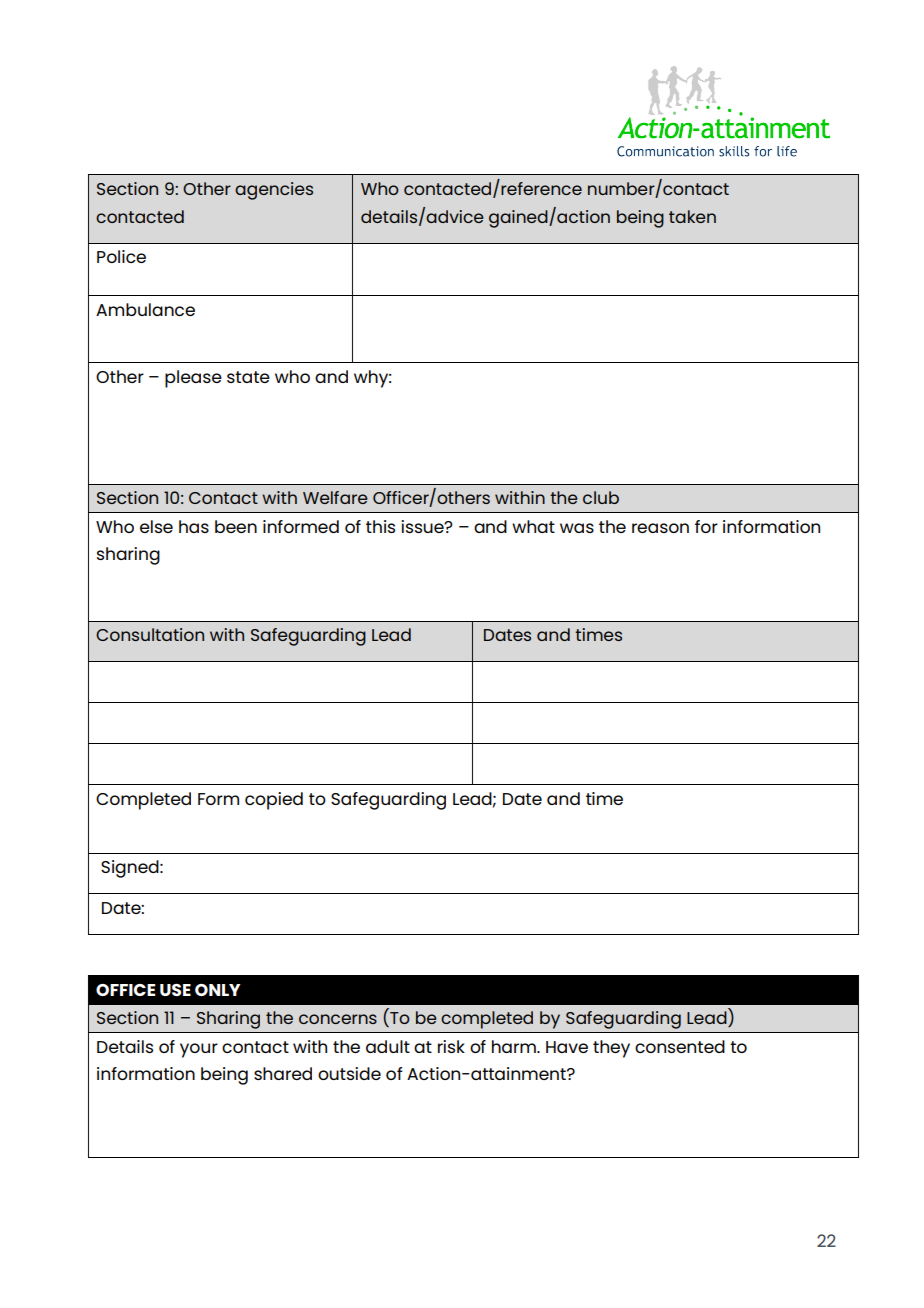  What do you see at coordinates (380, 526) in the page?
I see `this` at bounding box center [380, 526].
